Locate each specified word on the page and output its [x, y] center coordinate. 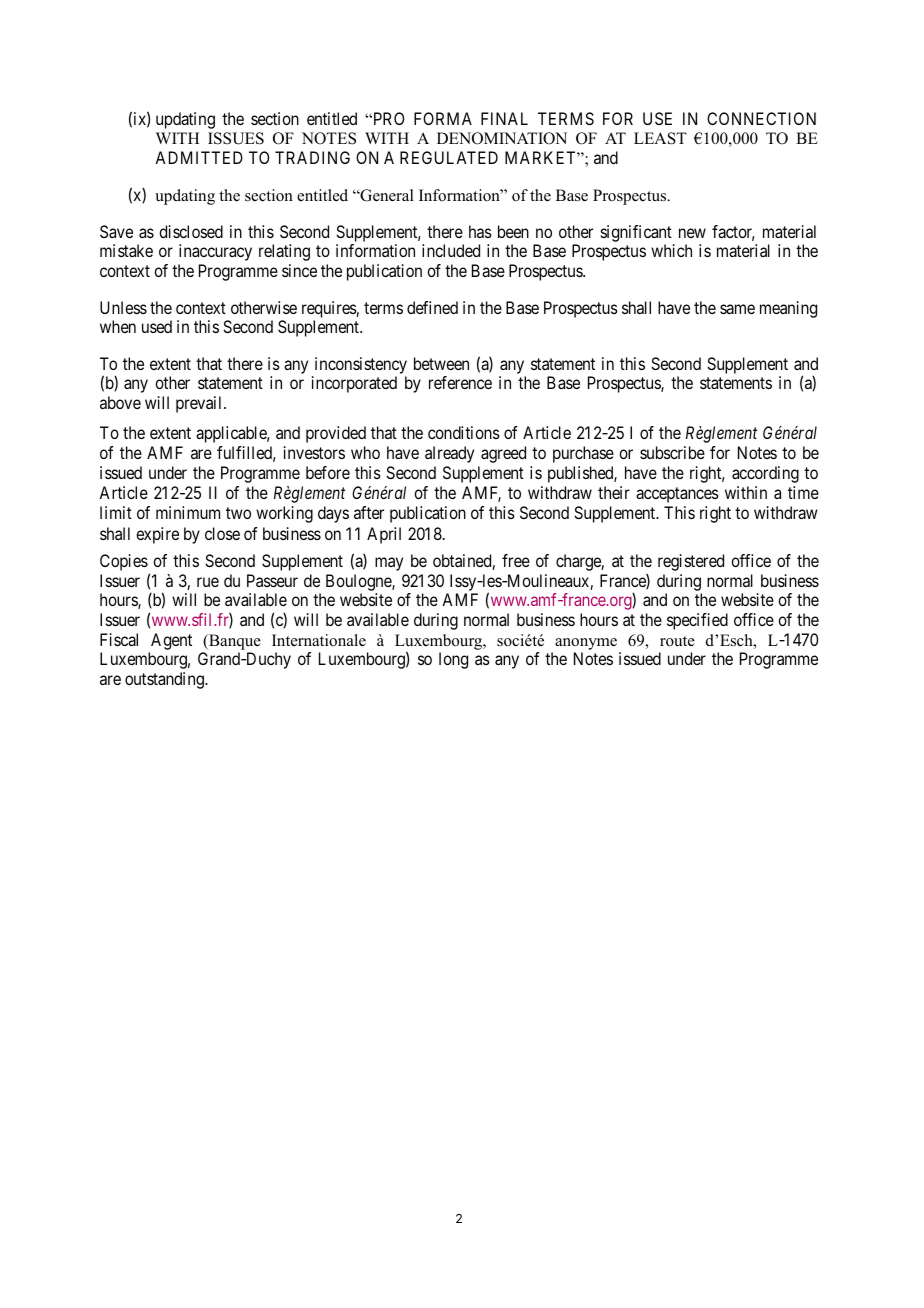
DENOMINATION [502, 138]
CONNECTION [761, 118]
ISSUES [236, 138]
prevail [200, 404]
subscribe [672, 452]
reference [460, 382]
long [453, 660]
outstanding [165, 680]
